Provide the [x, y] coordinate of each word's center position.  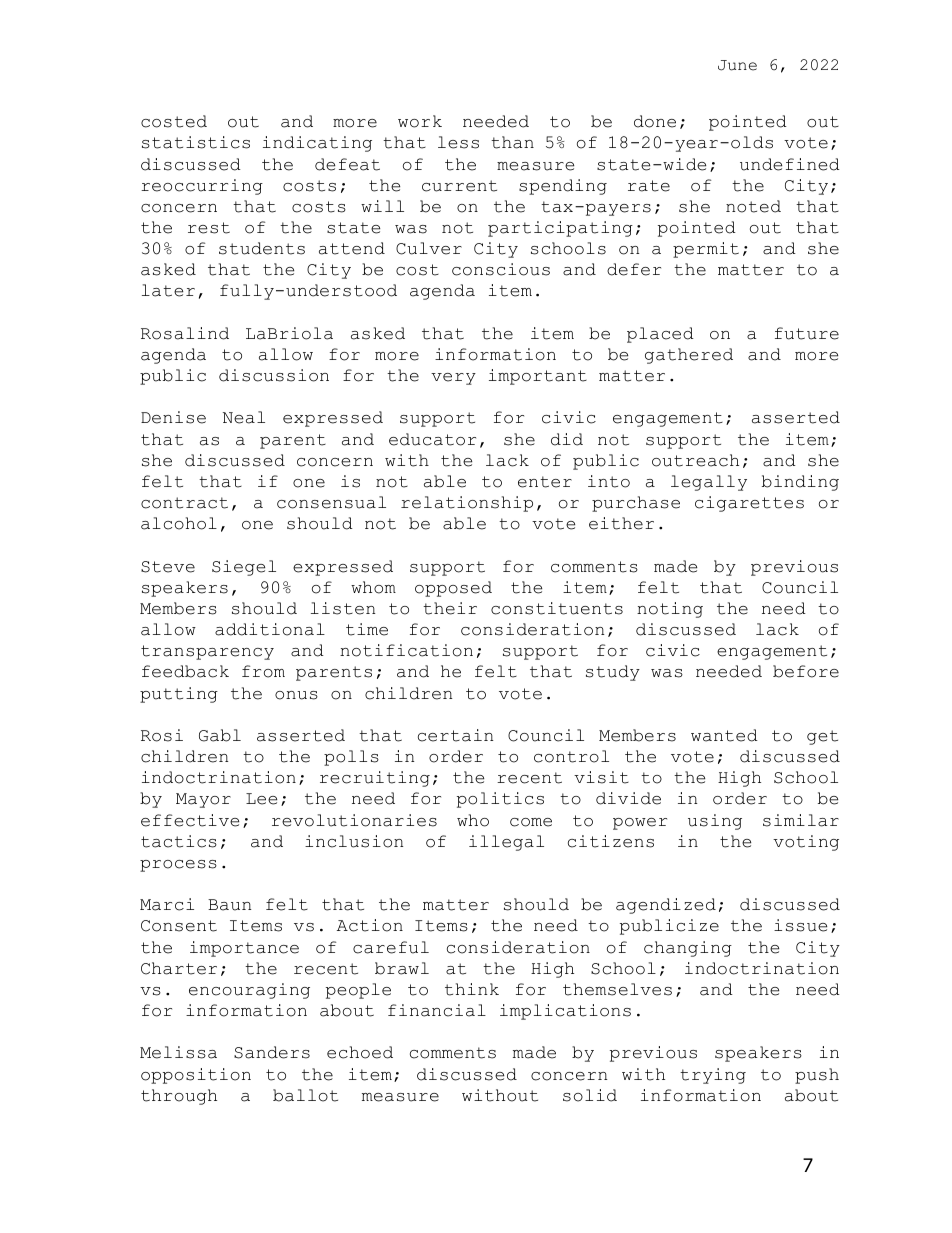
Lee [261, 799]
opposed [453, 589]
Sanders [272, 1052]
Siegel [244, 568]
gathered [689, 356]
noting [670, 610]
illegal [506, 843]
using [715, 822]
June [737, 65]
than [512, 142]
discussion [274, 375]
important [538, 377]
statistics [196, 142]
